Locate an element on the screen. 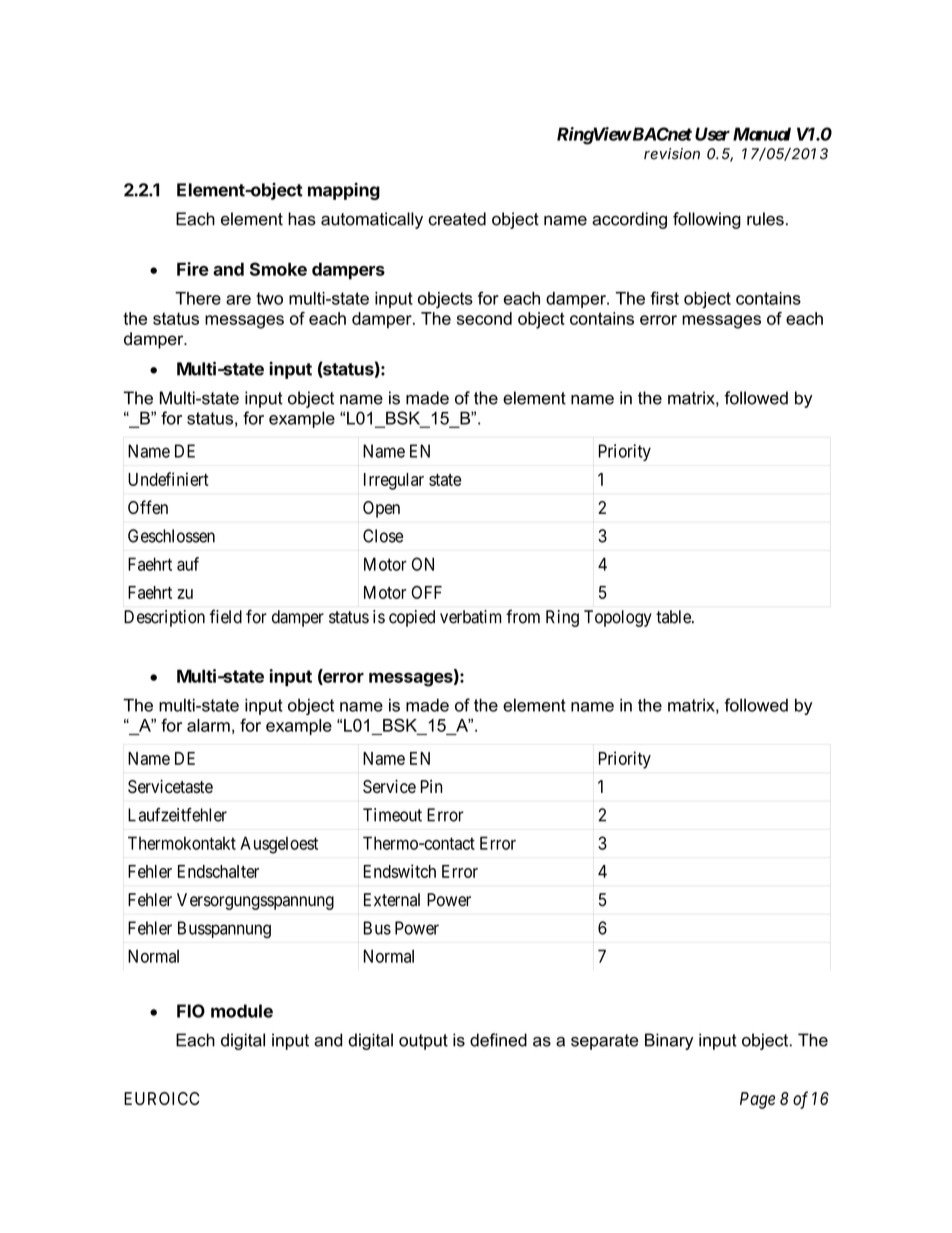 This screenshot has width=952, height=1233. module is located at coordinates (242, 1011).
